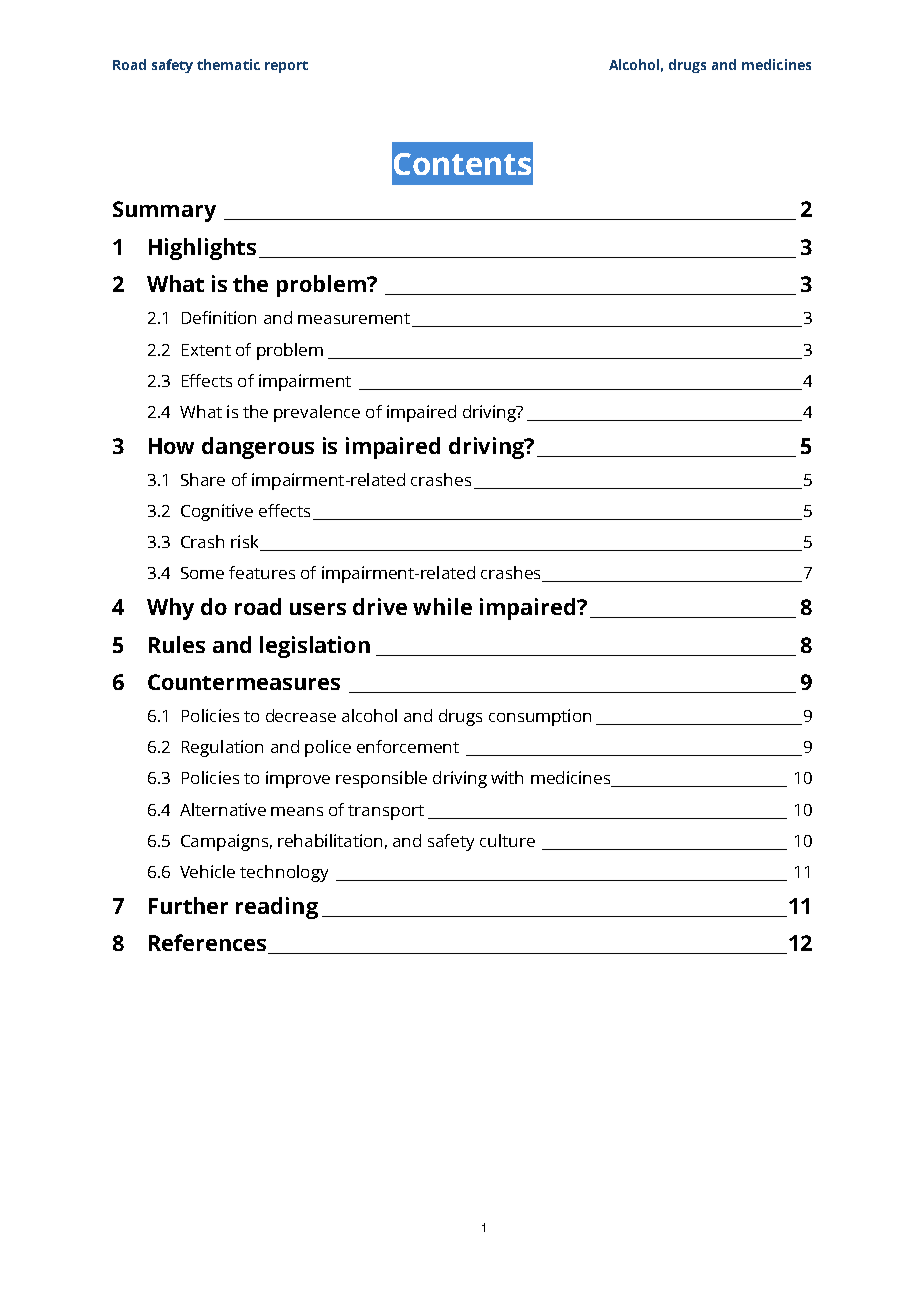 The height and width of the page is (1308, 924). Describe the element at coordinates (228, 64) in the page. I see `thematic` at that location.
